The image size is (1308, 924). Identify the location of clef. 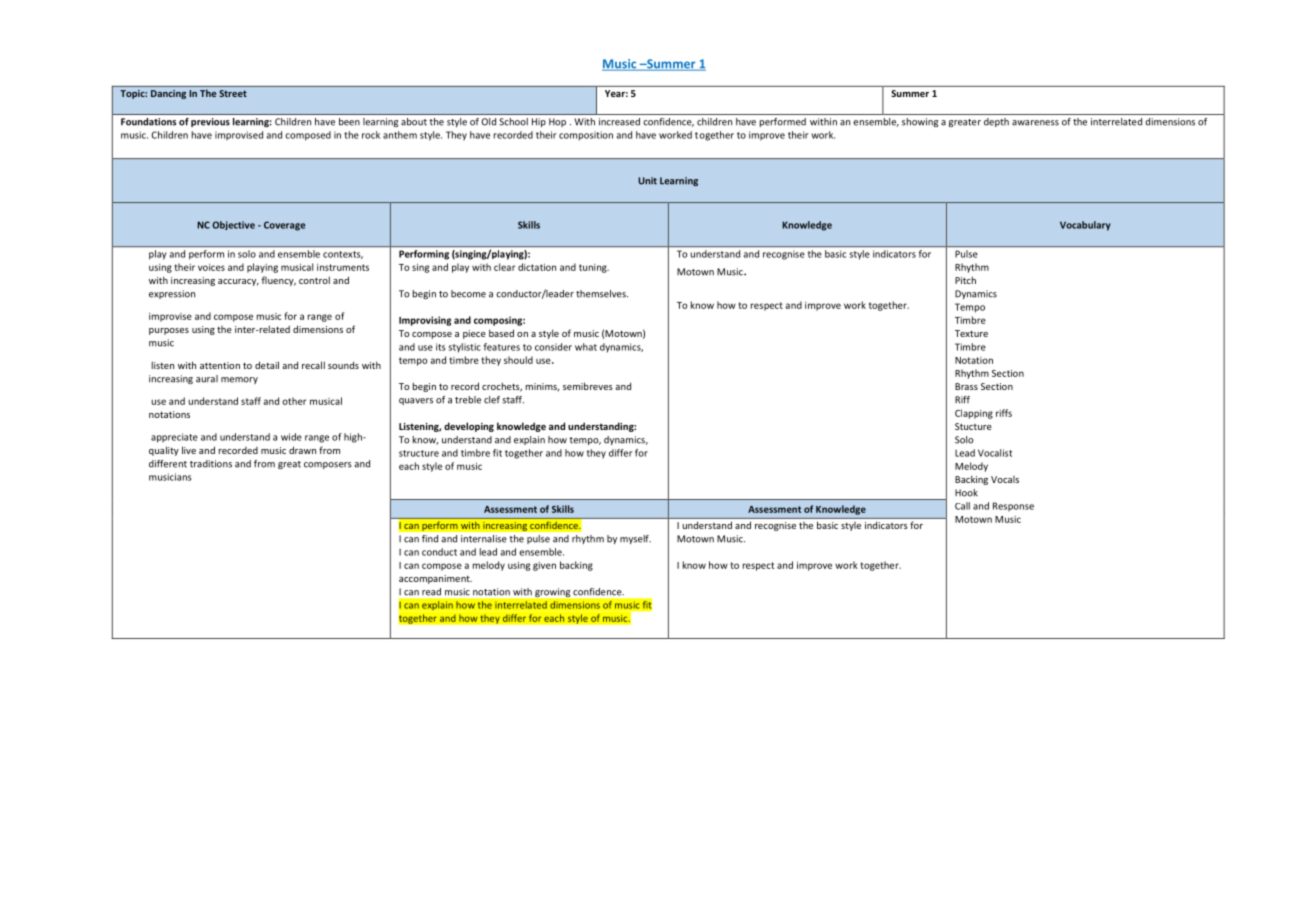
(492, 400).
